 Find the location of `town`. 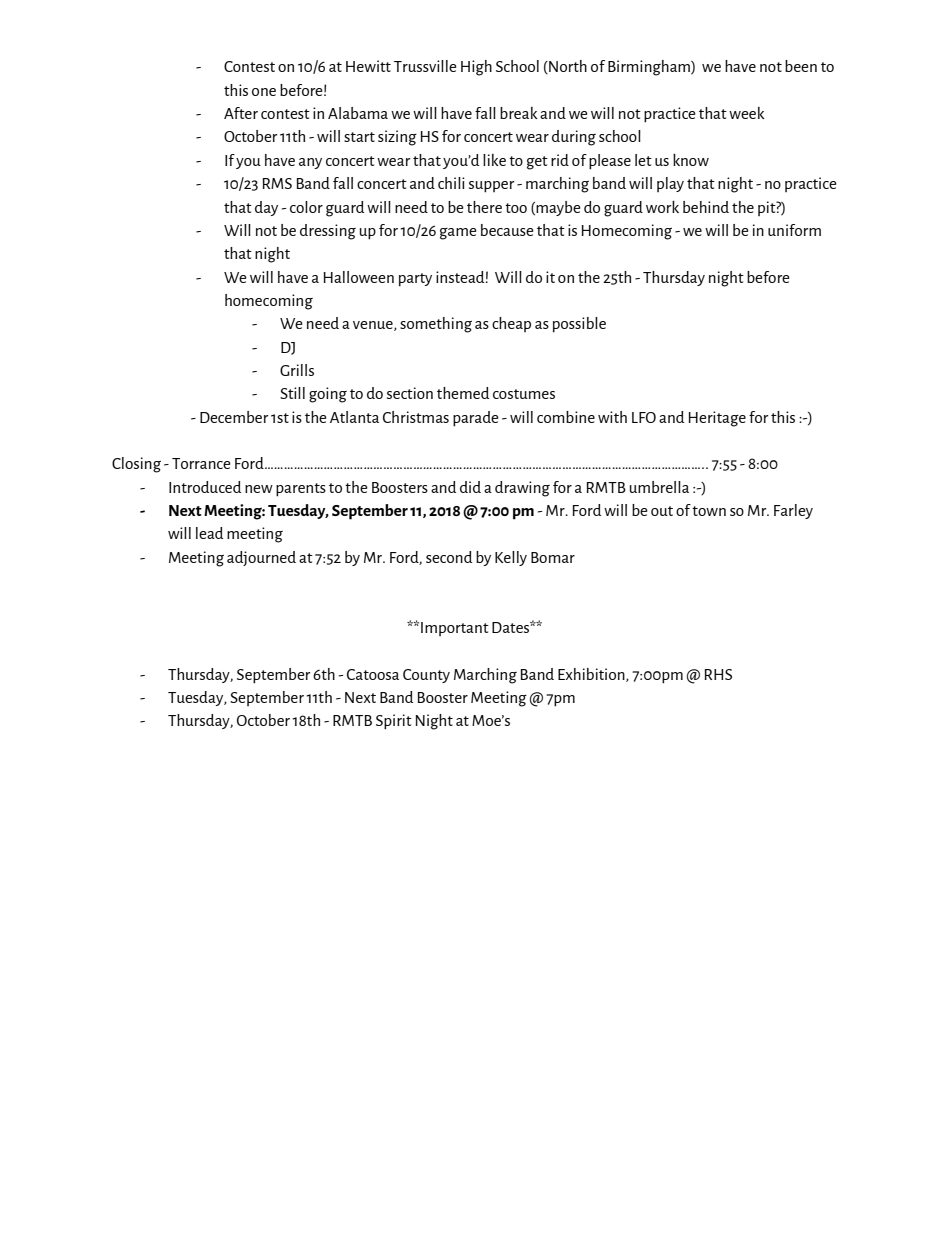

town is located at coordinates (709, 511).
